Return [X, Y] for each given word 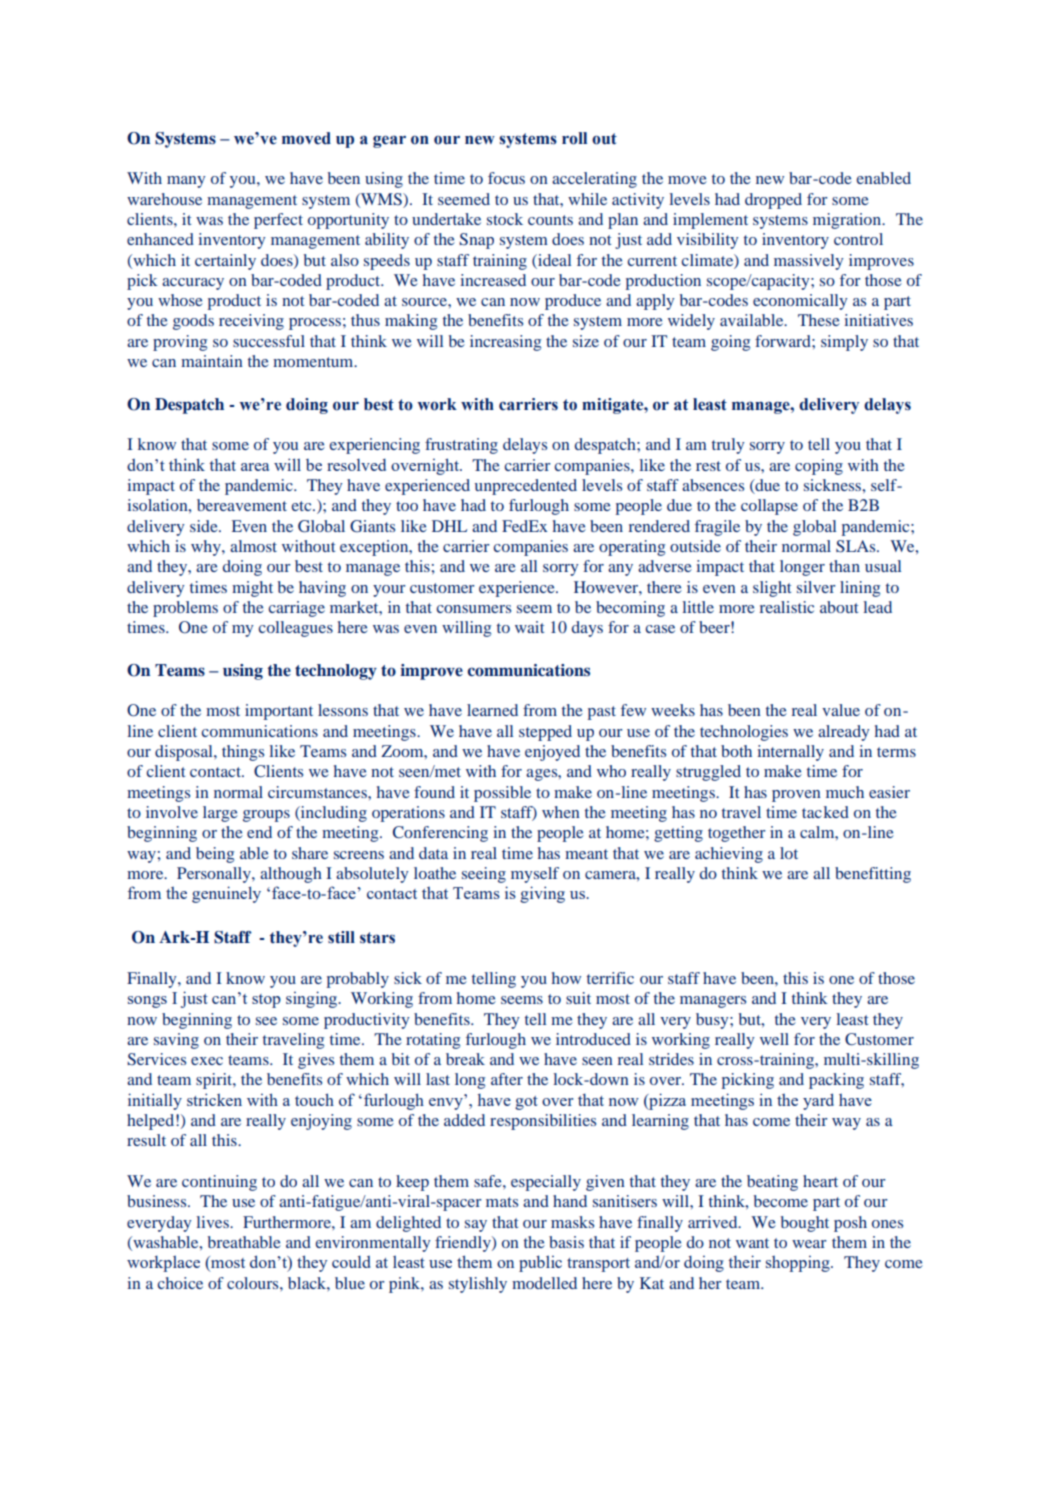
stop [266, 1001]
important [279, 712]
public [540, 1263]
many [186, 182]
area [255, 467]
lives [213, 1222]
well [774, 1039]
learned [492, 710]
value [841, 710]
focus [506, 178]
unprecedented [526, 487]
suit [578, 998]
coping [819, 467]
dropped [773, 201]
